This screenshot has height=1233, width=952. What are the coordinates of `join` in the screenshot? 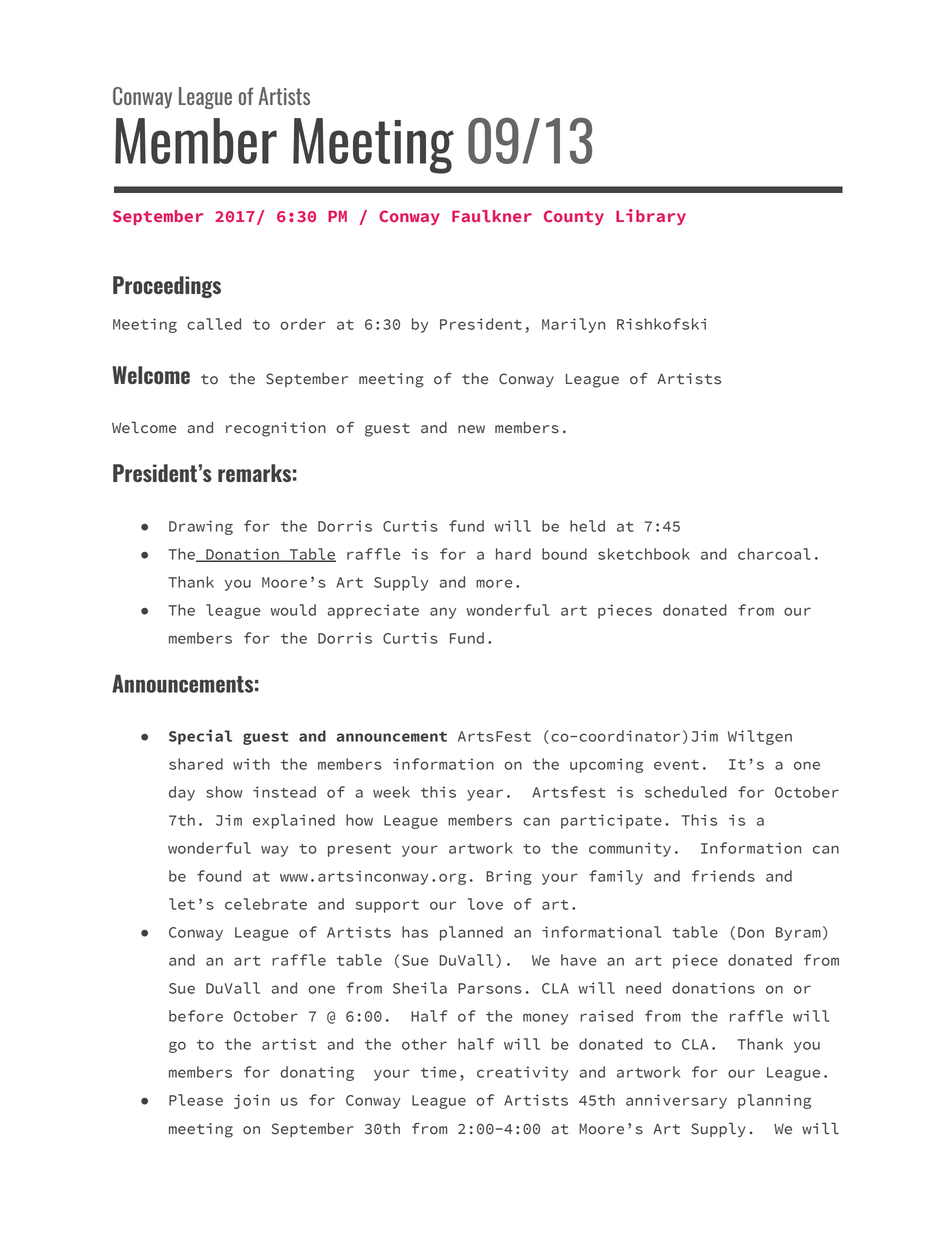 It's located at (252, 1101).
